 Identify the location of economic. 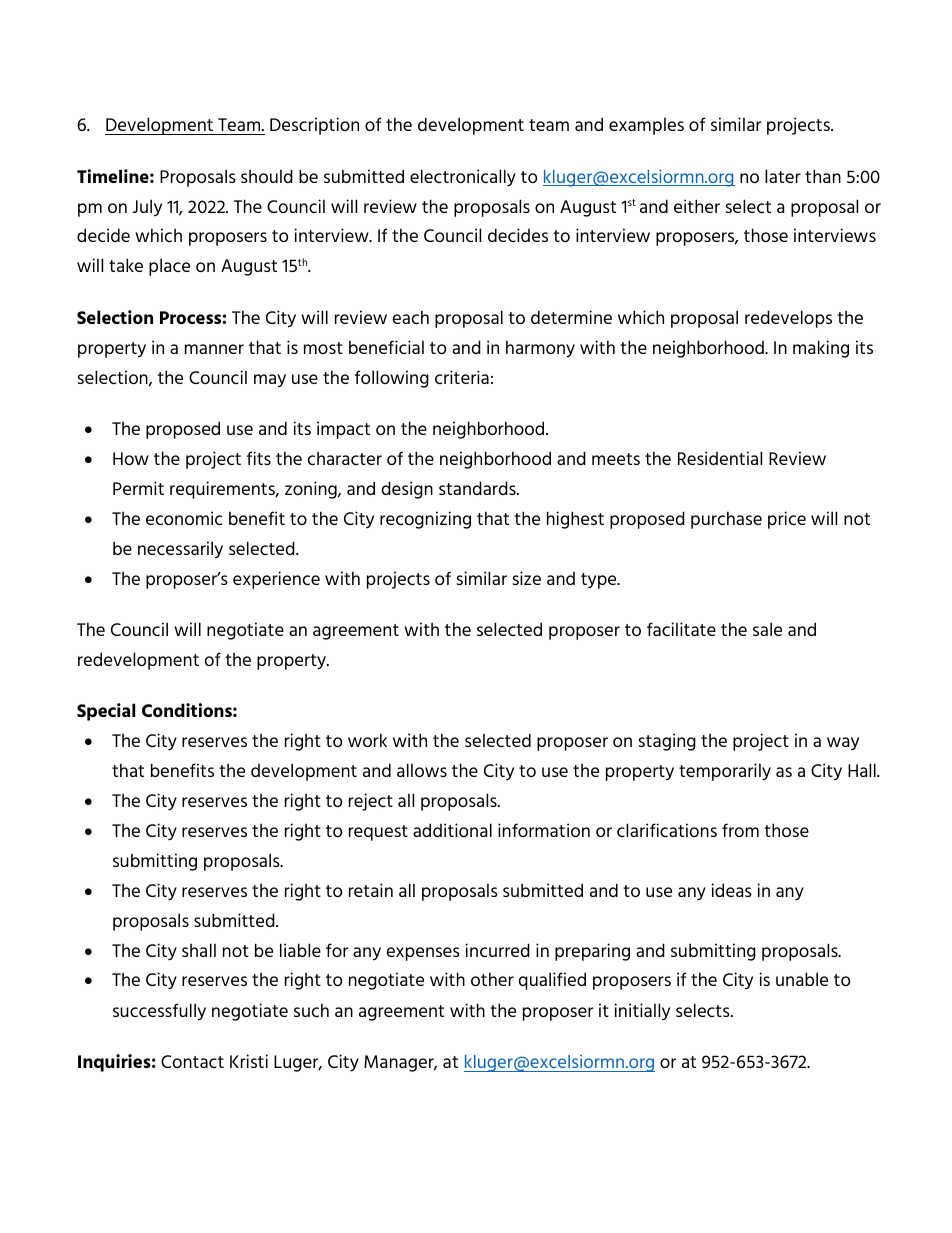
(184, 518).
